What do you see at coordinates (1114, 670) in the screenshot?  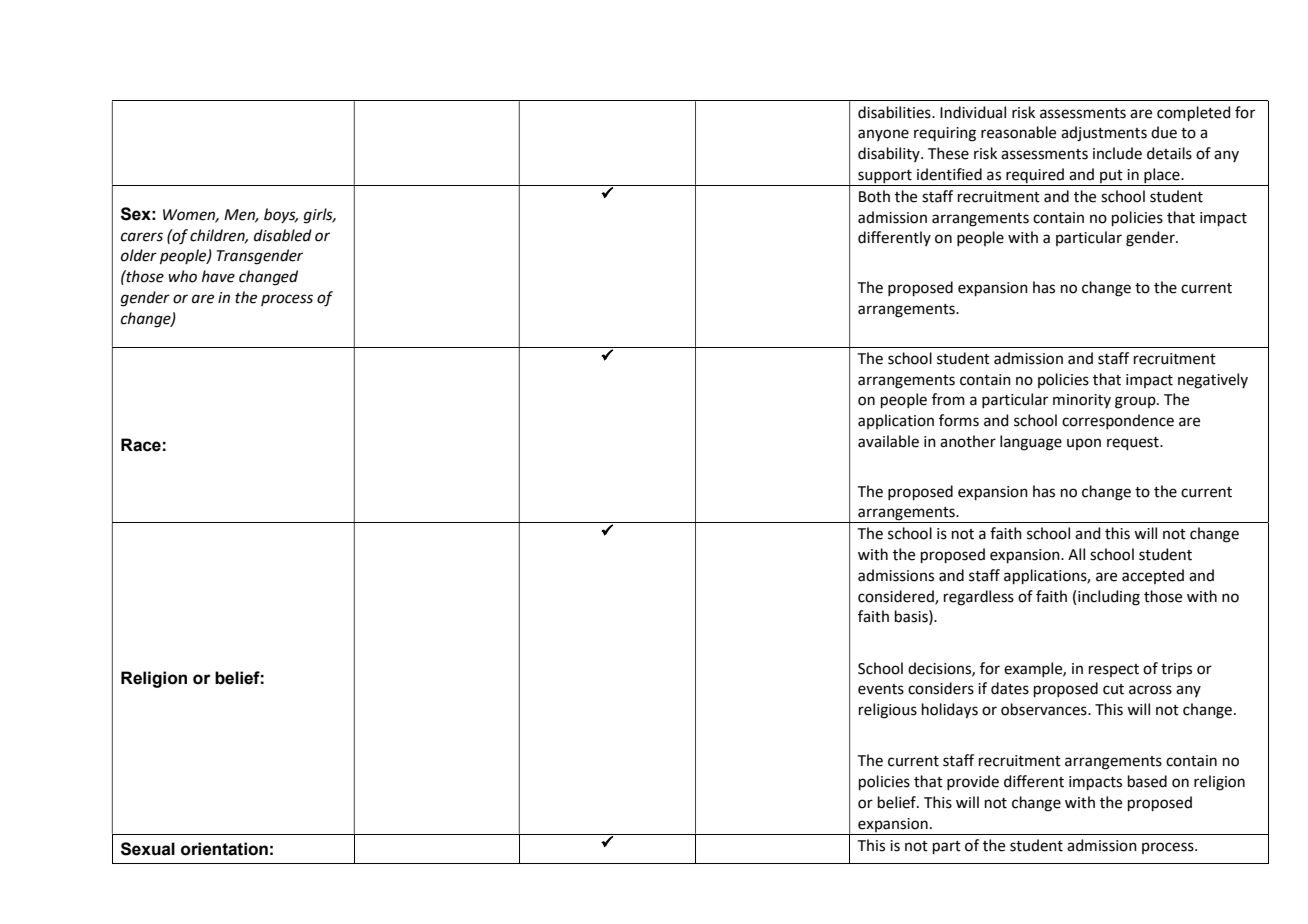 I see `respect` at bounding box center [1114, 670].
